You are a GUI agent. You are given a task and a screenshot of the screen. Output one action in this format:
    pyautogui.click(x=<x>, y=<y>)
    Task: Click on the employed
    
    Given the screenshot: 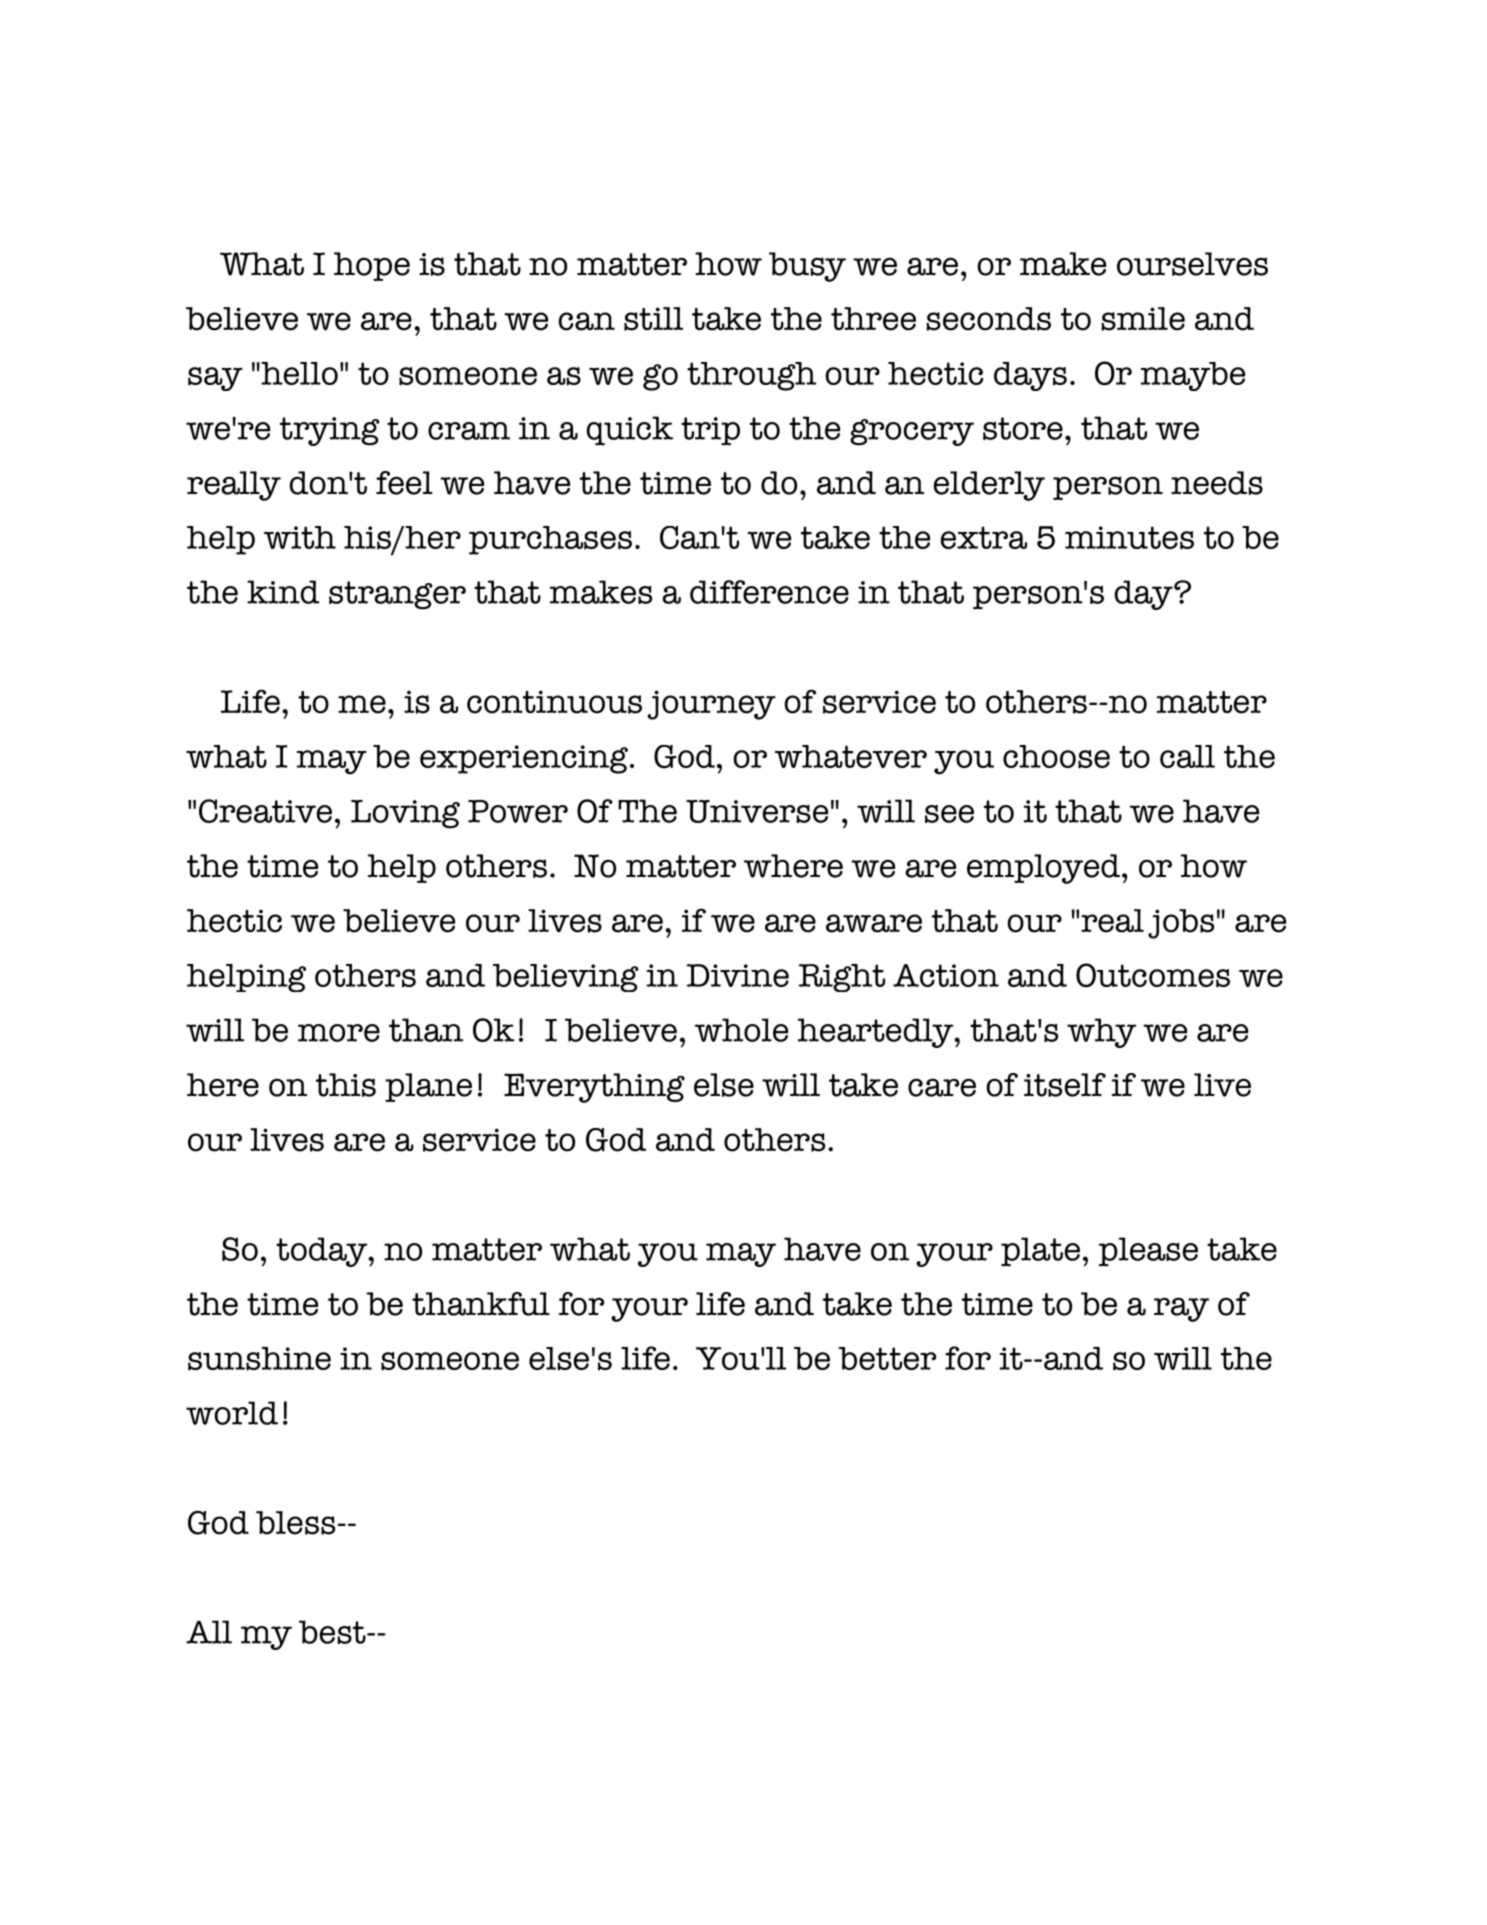 What is the action you would take?
    pyautogui.click(x=1045, y=869)
